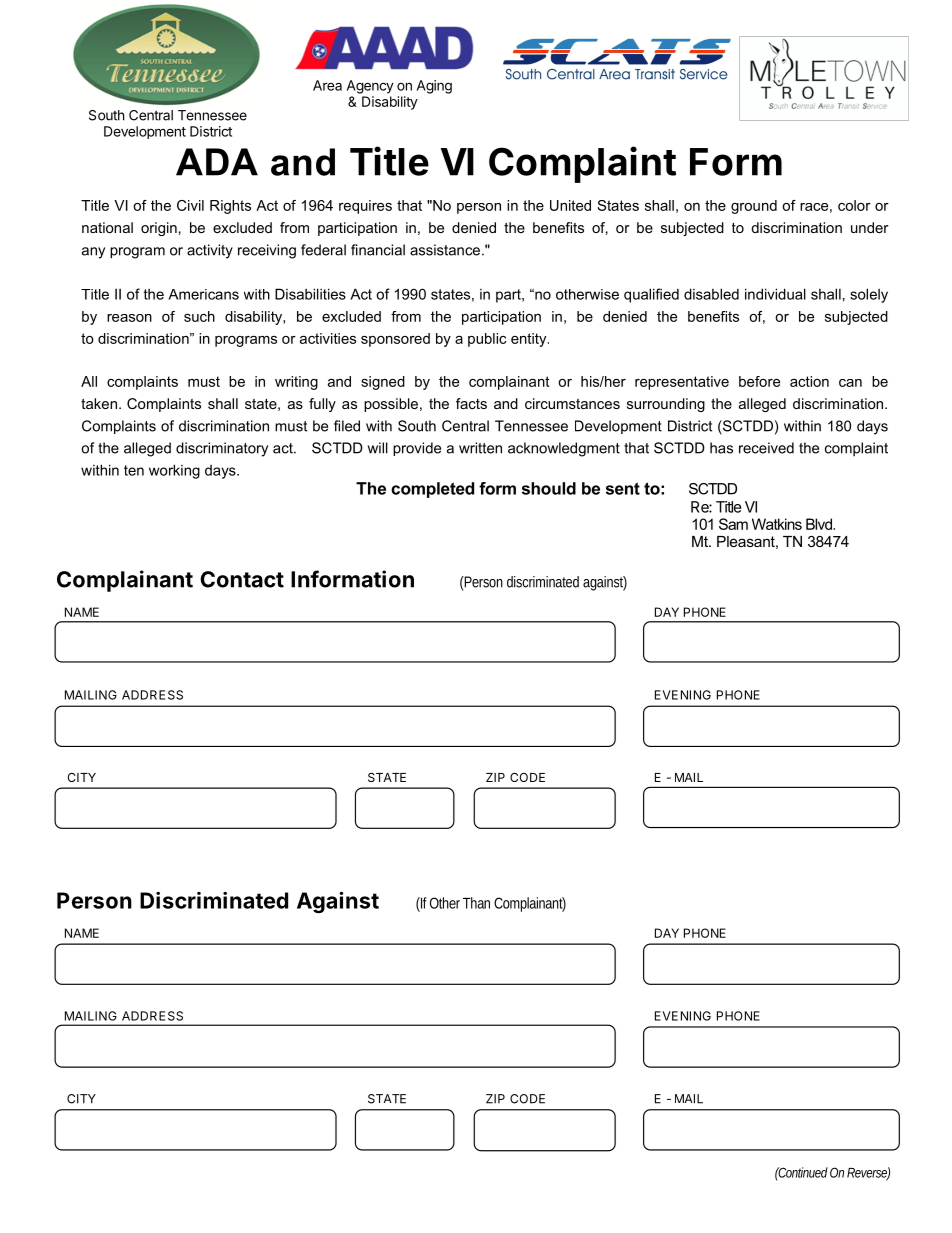 Image resolution: width=952 pixels, height=1233 pixels. What do you see at coordinates (754, 207) in the screenshot?
I see `ground` at bounding box center [754, 207].
